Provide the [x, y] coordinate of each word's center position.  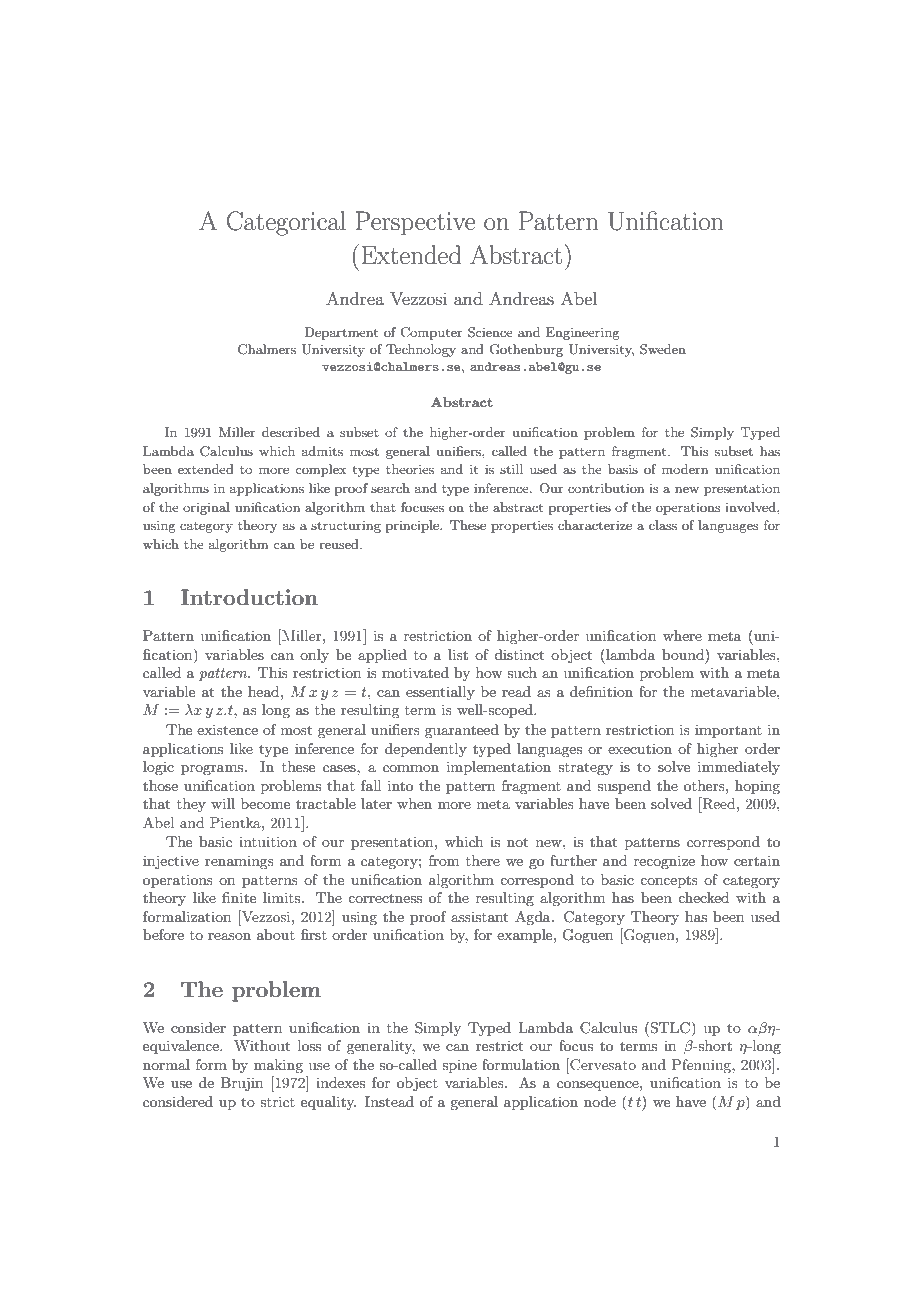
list [458, 654]
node [600, 1101]
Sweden [663, 349]
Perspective [415, 223]
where [682, 635]
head [265, 691]
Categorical [286, 223]
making [278, 1066]
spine [459, 1066]
